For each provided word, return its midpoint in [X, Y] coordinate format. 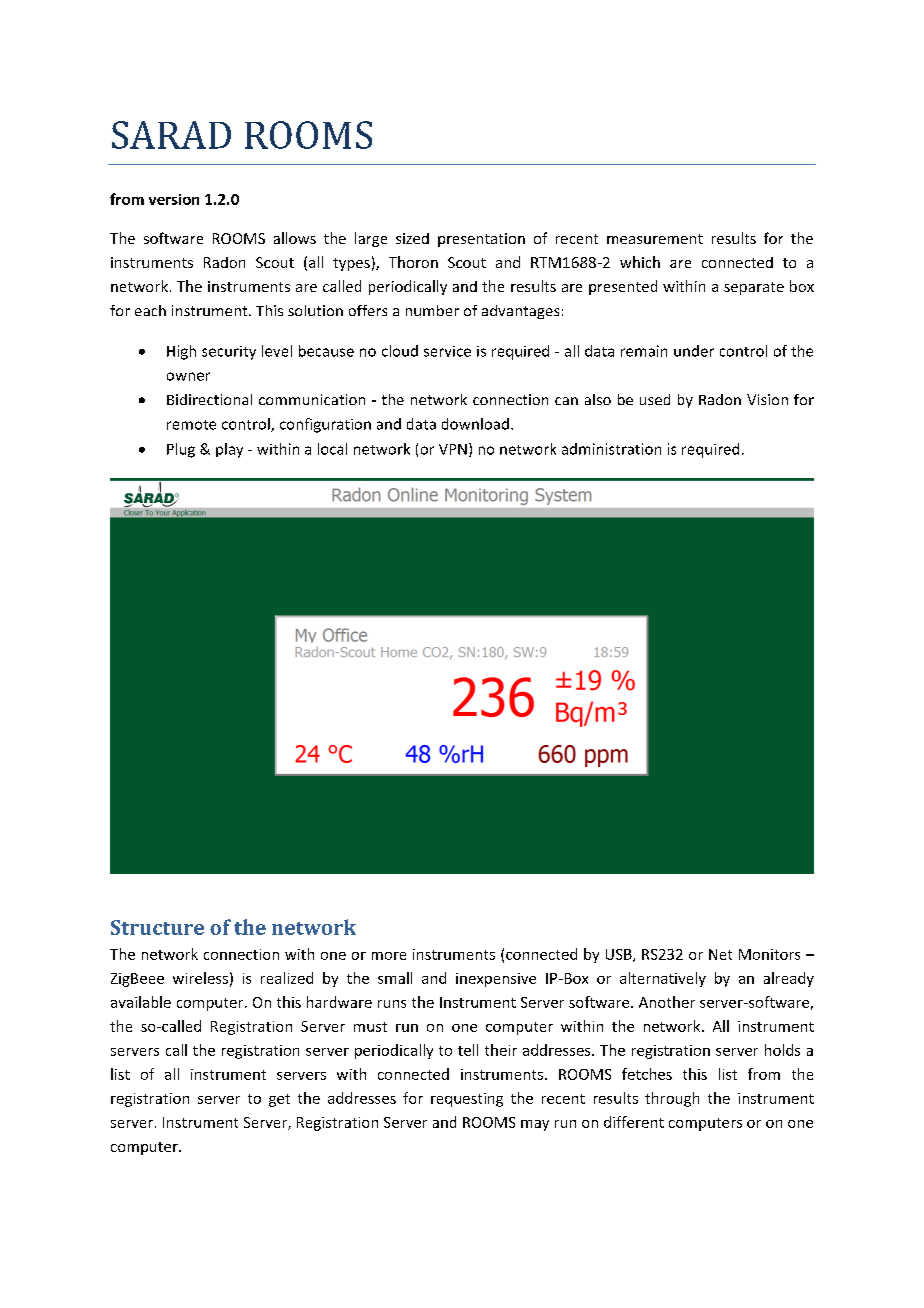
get [279, 1100]
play [229, 450]
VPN [453, 449]
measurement [655, 239]
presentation [481, 240]
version [174, 199]
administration [611, 449]
